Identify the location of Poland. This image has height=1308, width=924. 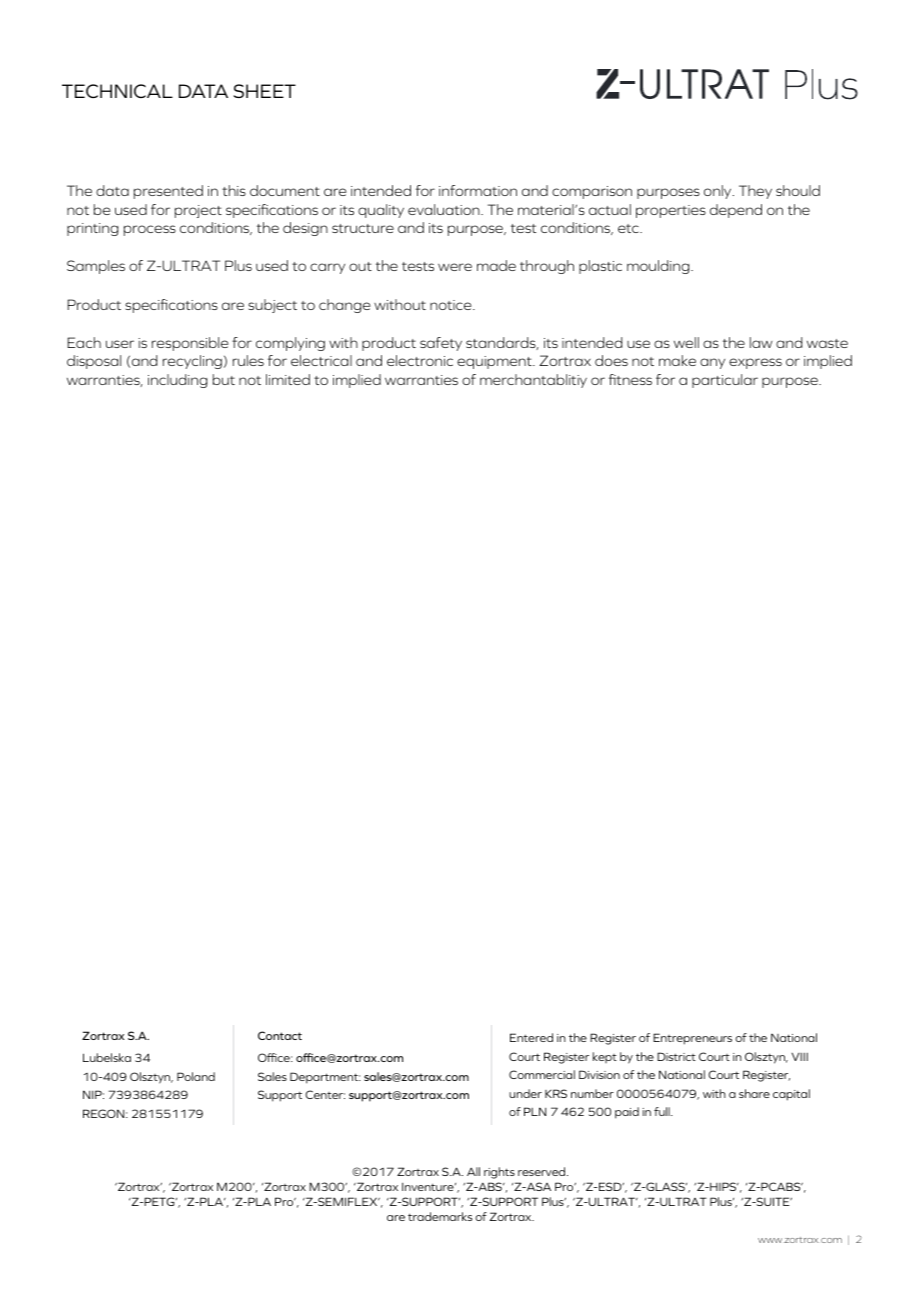
(196, 1076).
